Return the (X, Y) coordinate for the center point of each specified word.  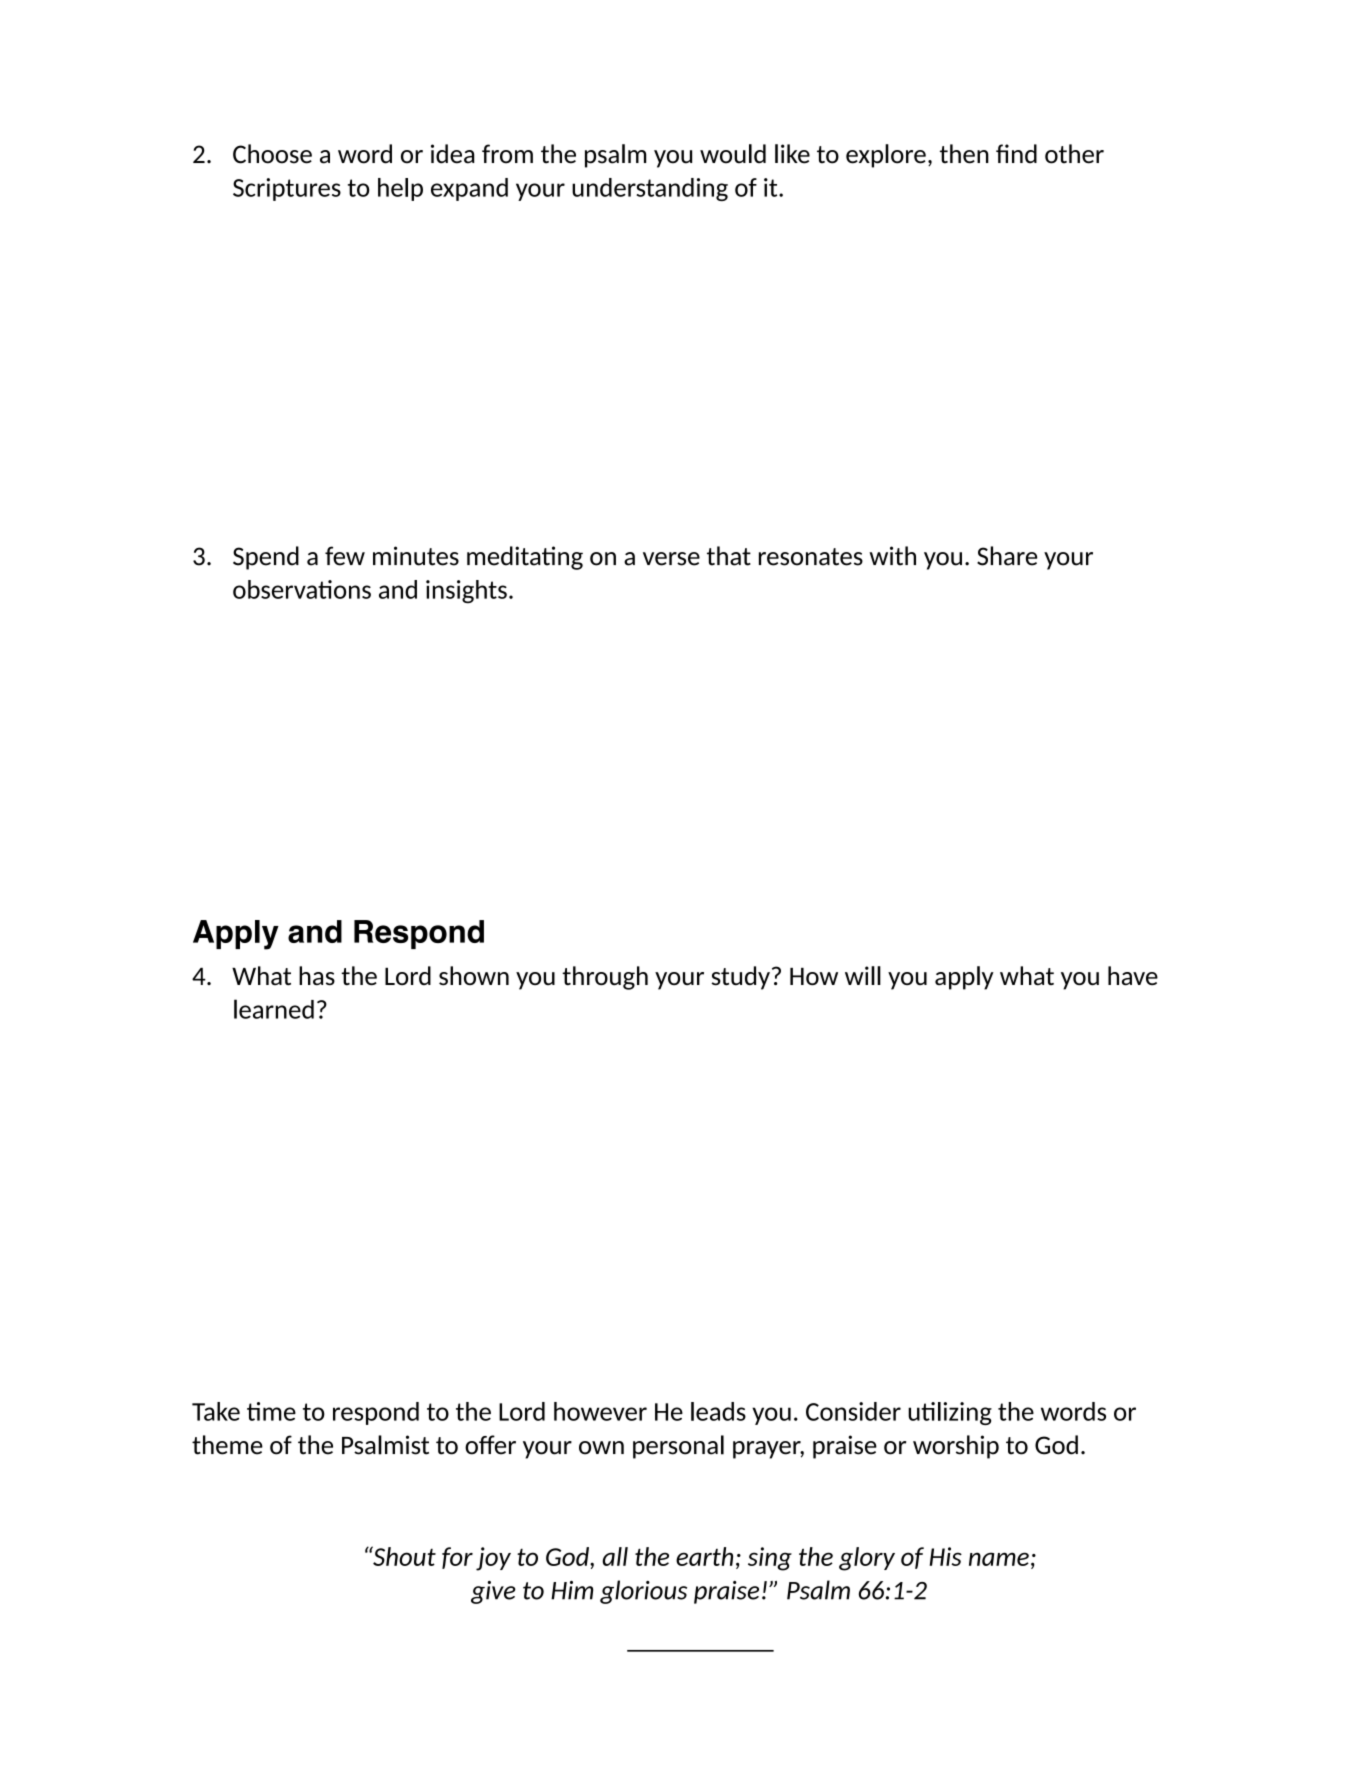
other (1074, 154)
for (457, 1558)
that (729, 556)
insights (466, 592)
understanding (650, 189)
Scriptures (287, 189)
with (892, 556)
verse (671, 559)
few (345, 556)
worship (956, 1447)
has (317, 976)
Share (1007, 556)
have (1133, 976)
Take (216, 1411)
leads (718, 1411)
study (740, 978)
